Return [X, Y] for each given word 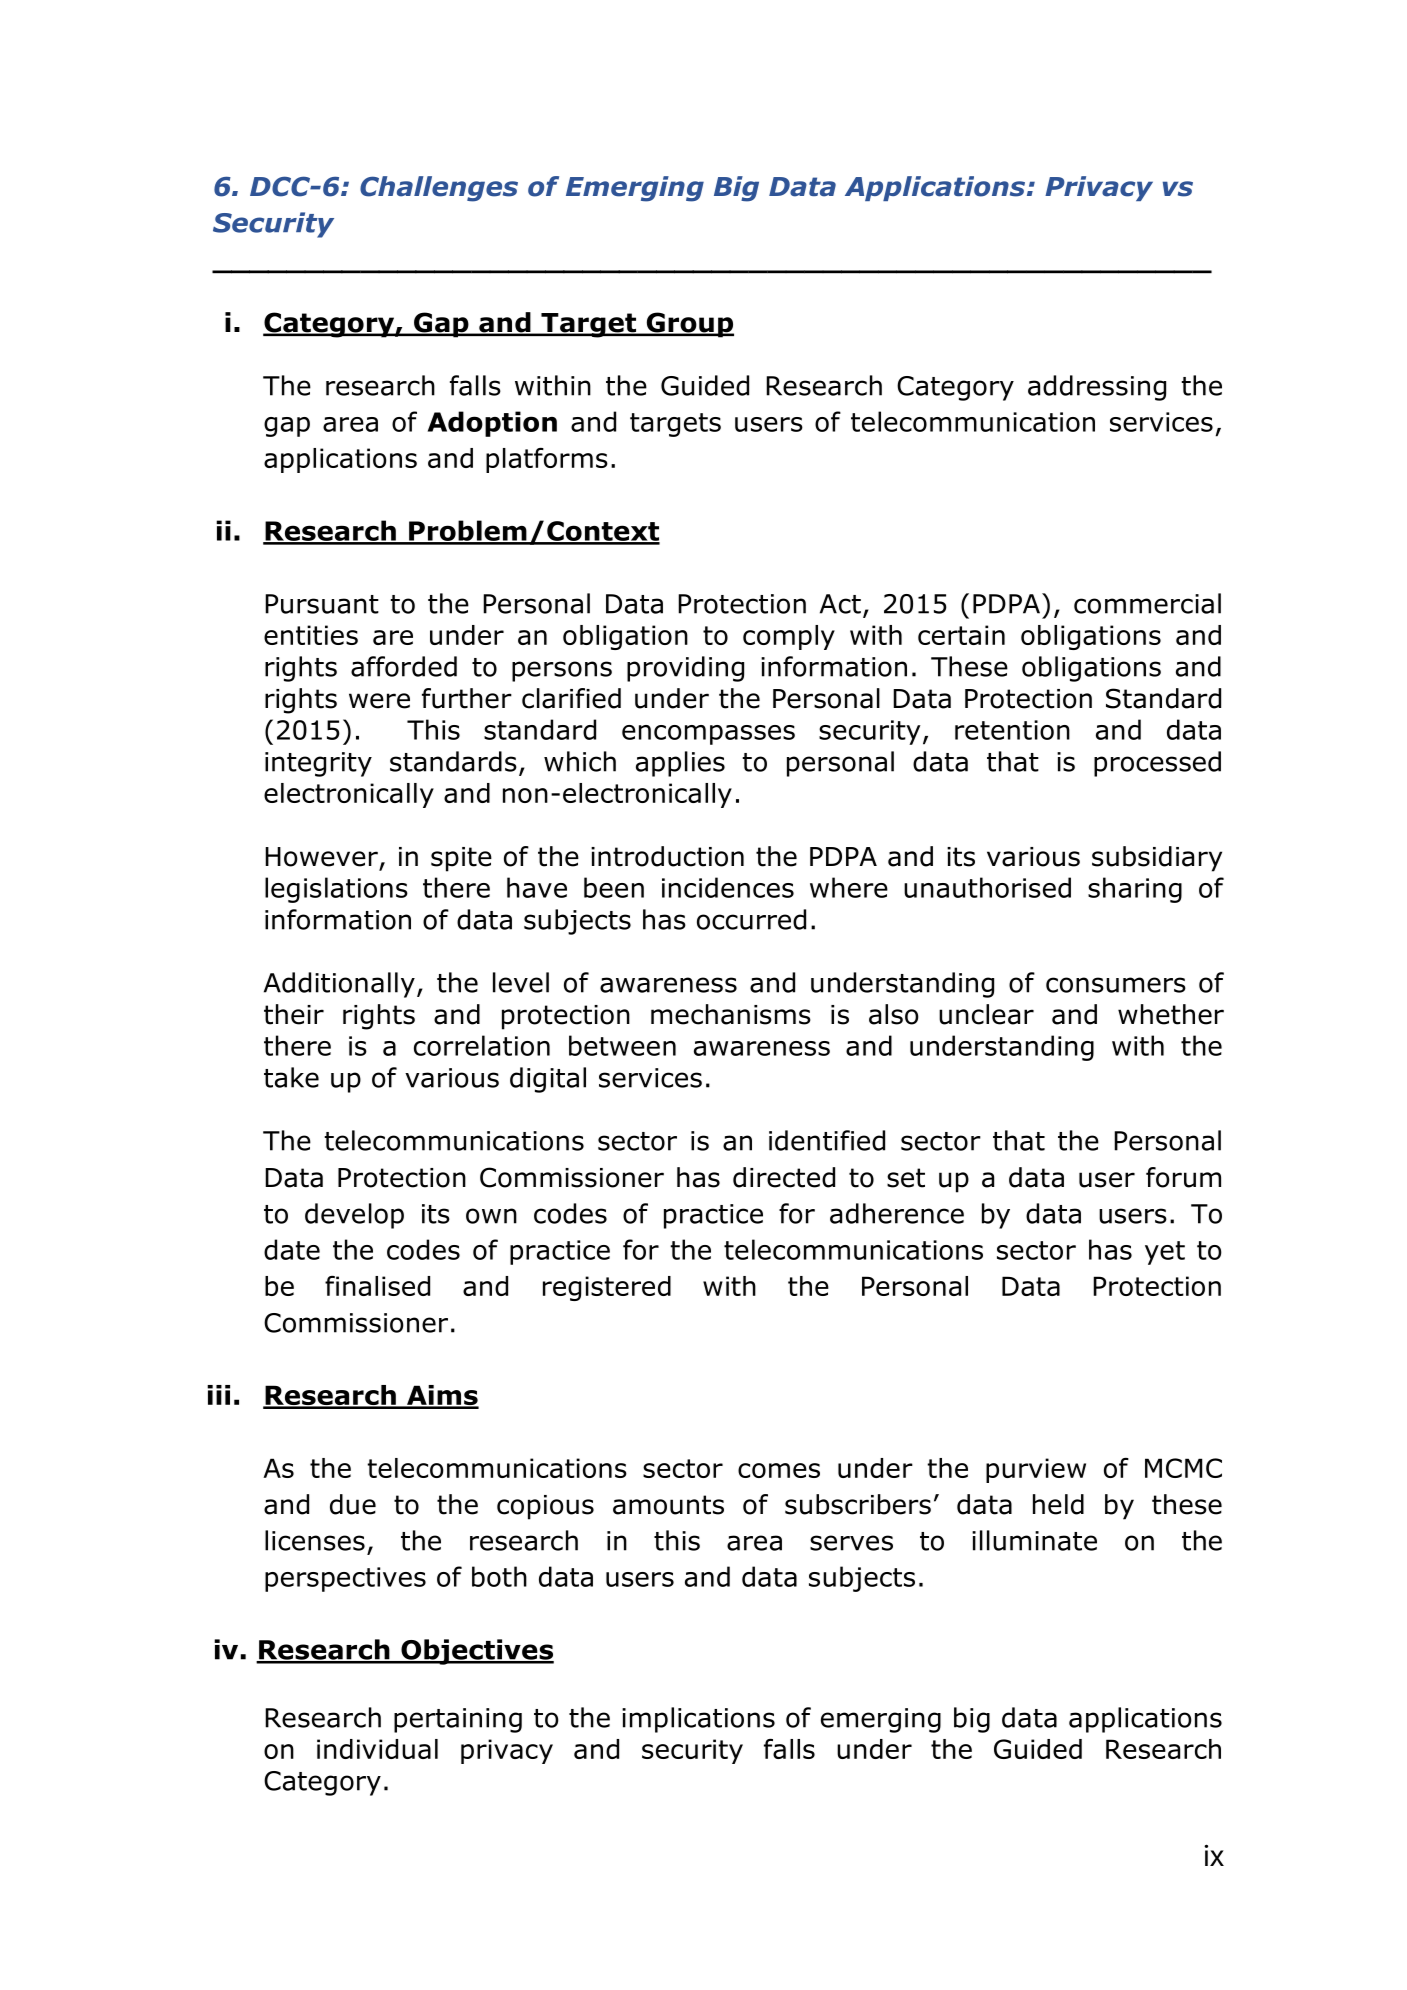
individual [377, 1749]
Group [689, 325]
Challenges [439, 189]
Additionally [339, 985]
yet [1165, 1253]
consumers [1116, 985]
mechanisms [731, 1014]
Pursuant [322, 604]
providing [685, 669]
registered [607, 1288]
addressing [1097, 388]
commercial [1147, 603]
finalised [377, 1286]
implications [698, 1720]
